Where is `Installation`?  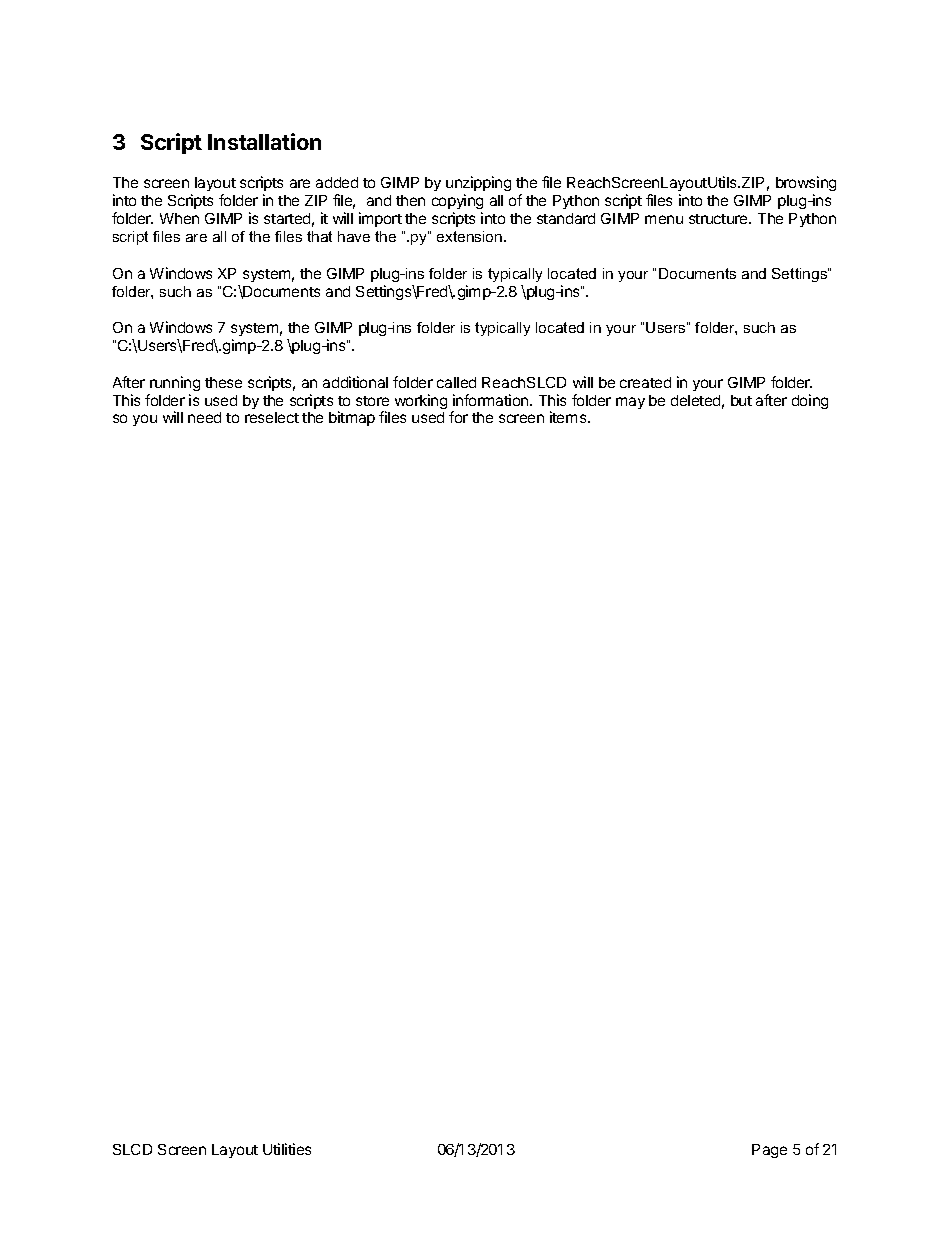
Installation is located at coordinates (264, 141).
